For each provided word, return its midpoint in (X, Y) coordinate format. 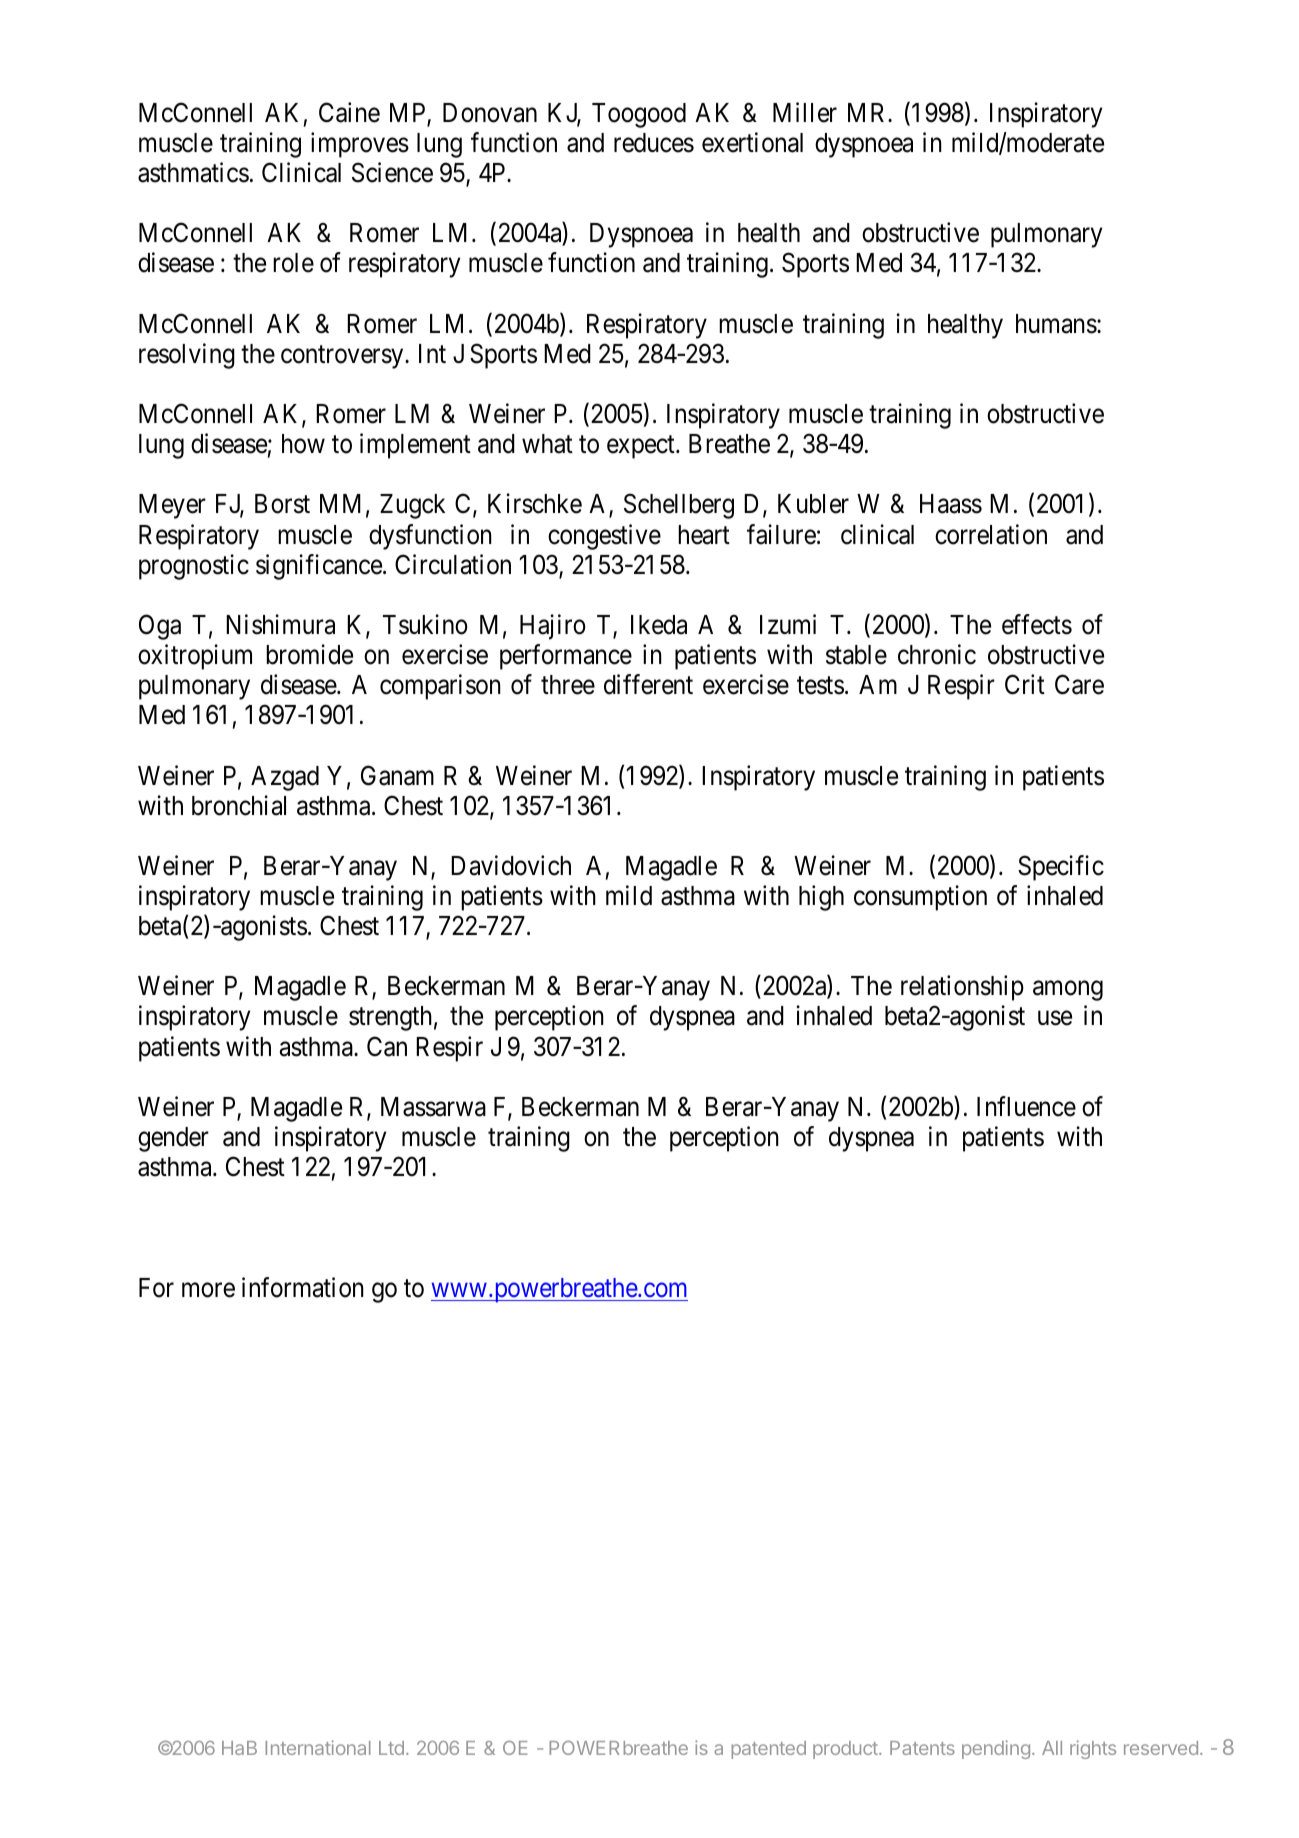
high (821, 898)
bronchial (239, 805)
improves (360, 145)
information (303, 1287)
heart (704, 535)
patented (768, 1750)
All (1052, 1748)
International (318, 1747)
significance (319, 567)
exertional (752, 142)
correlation (991, 534)
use (1055, 1018)
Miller (805, 112)
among (1068, 991)
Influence (1026, 1106)
